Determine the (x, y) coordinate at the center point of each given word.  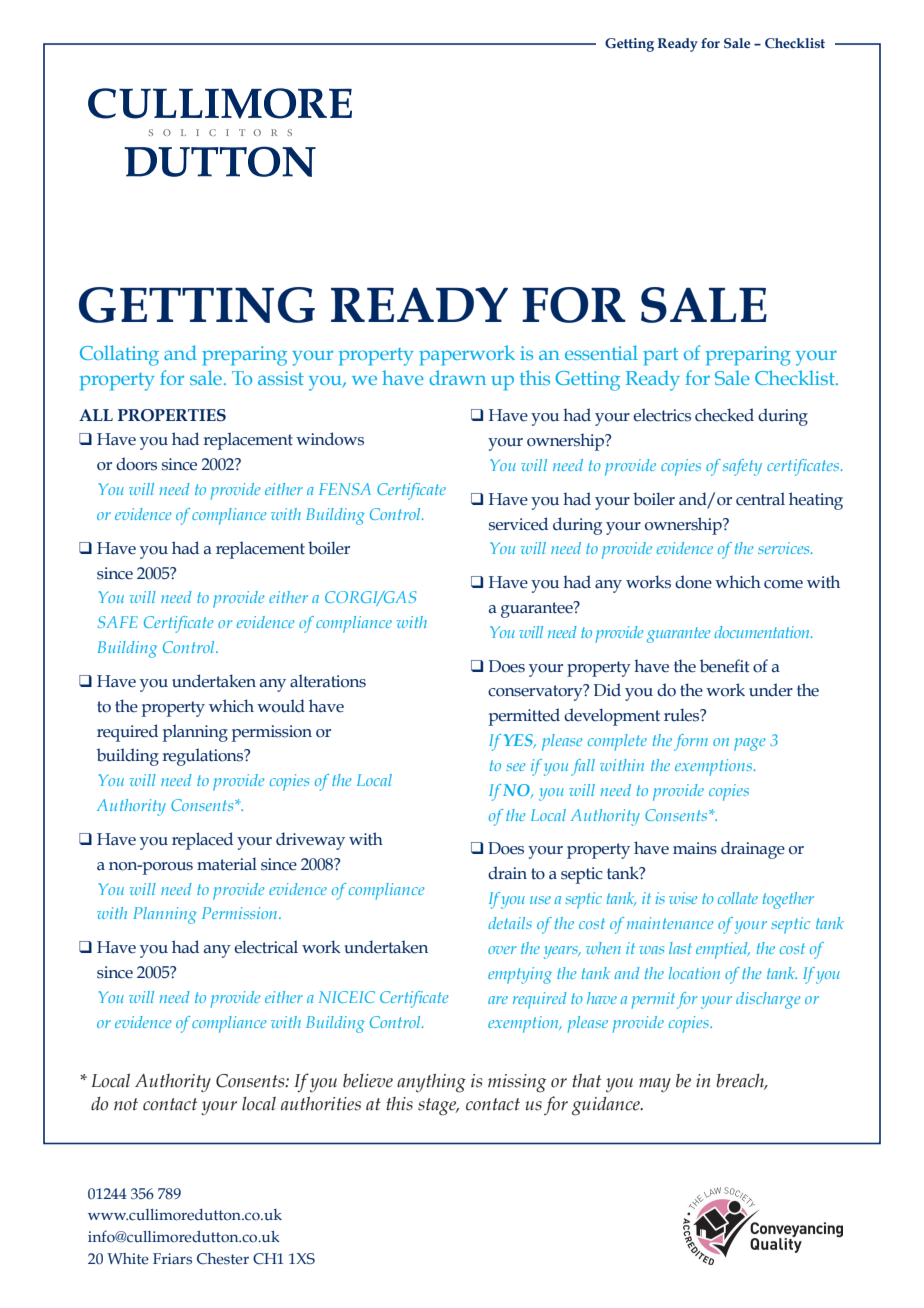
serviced (518, 524)
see (516, 767)
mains (695, 848)
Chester (223, 1259)
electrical (266, 947)
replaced (202, 841)
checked (724, 415)
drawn (457, 377)
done (693, 582)
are (498, 1000)
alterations (328, 681)
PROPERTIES (172, 415)
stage (438, 1107)
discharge (768, 1000)
